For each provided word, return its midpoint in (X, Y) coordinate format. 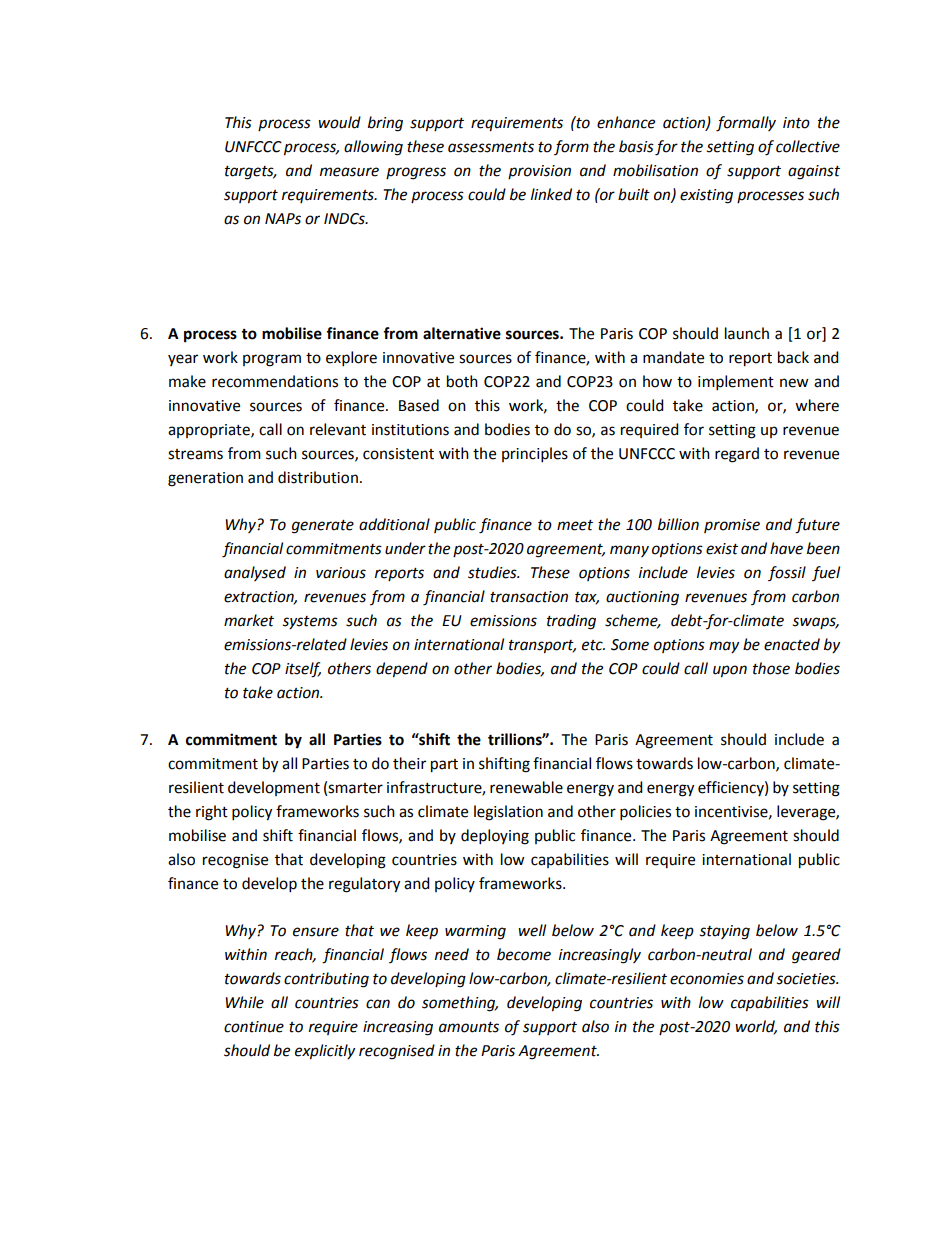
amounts (469, 1027)
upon (730, 671)
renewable (526, 787)
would (339, 122)
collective (808, 146)
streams (195, 454)
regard (737, 455)
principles (535, 455)
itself (303, 670)
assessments (491, 147)
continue (254, 1027)
